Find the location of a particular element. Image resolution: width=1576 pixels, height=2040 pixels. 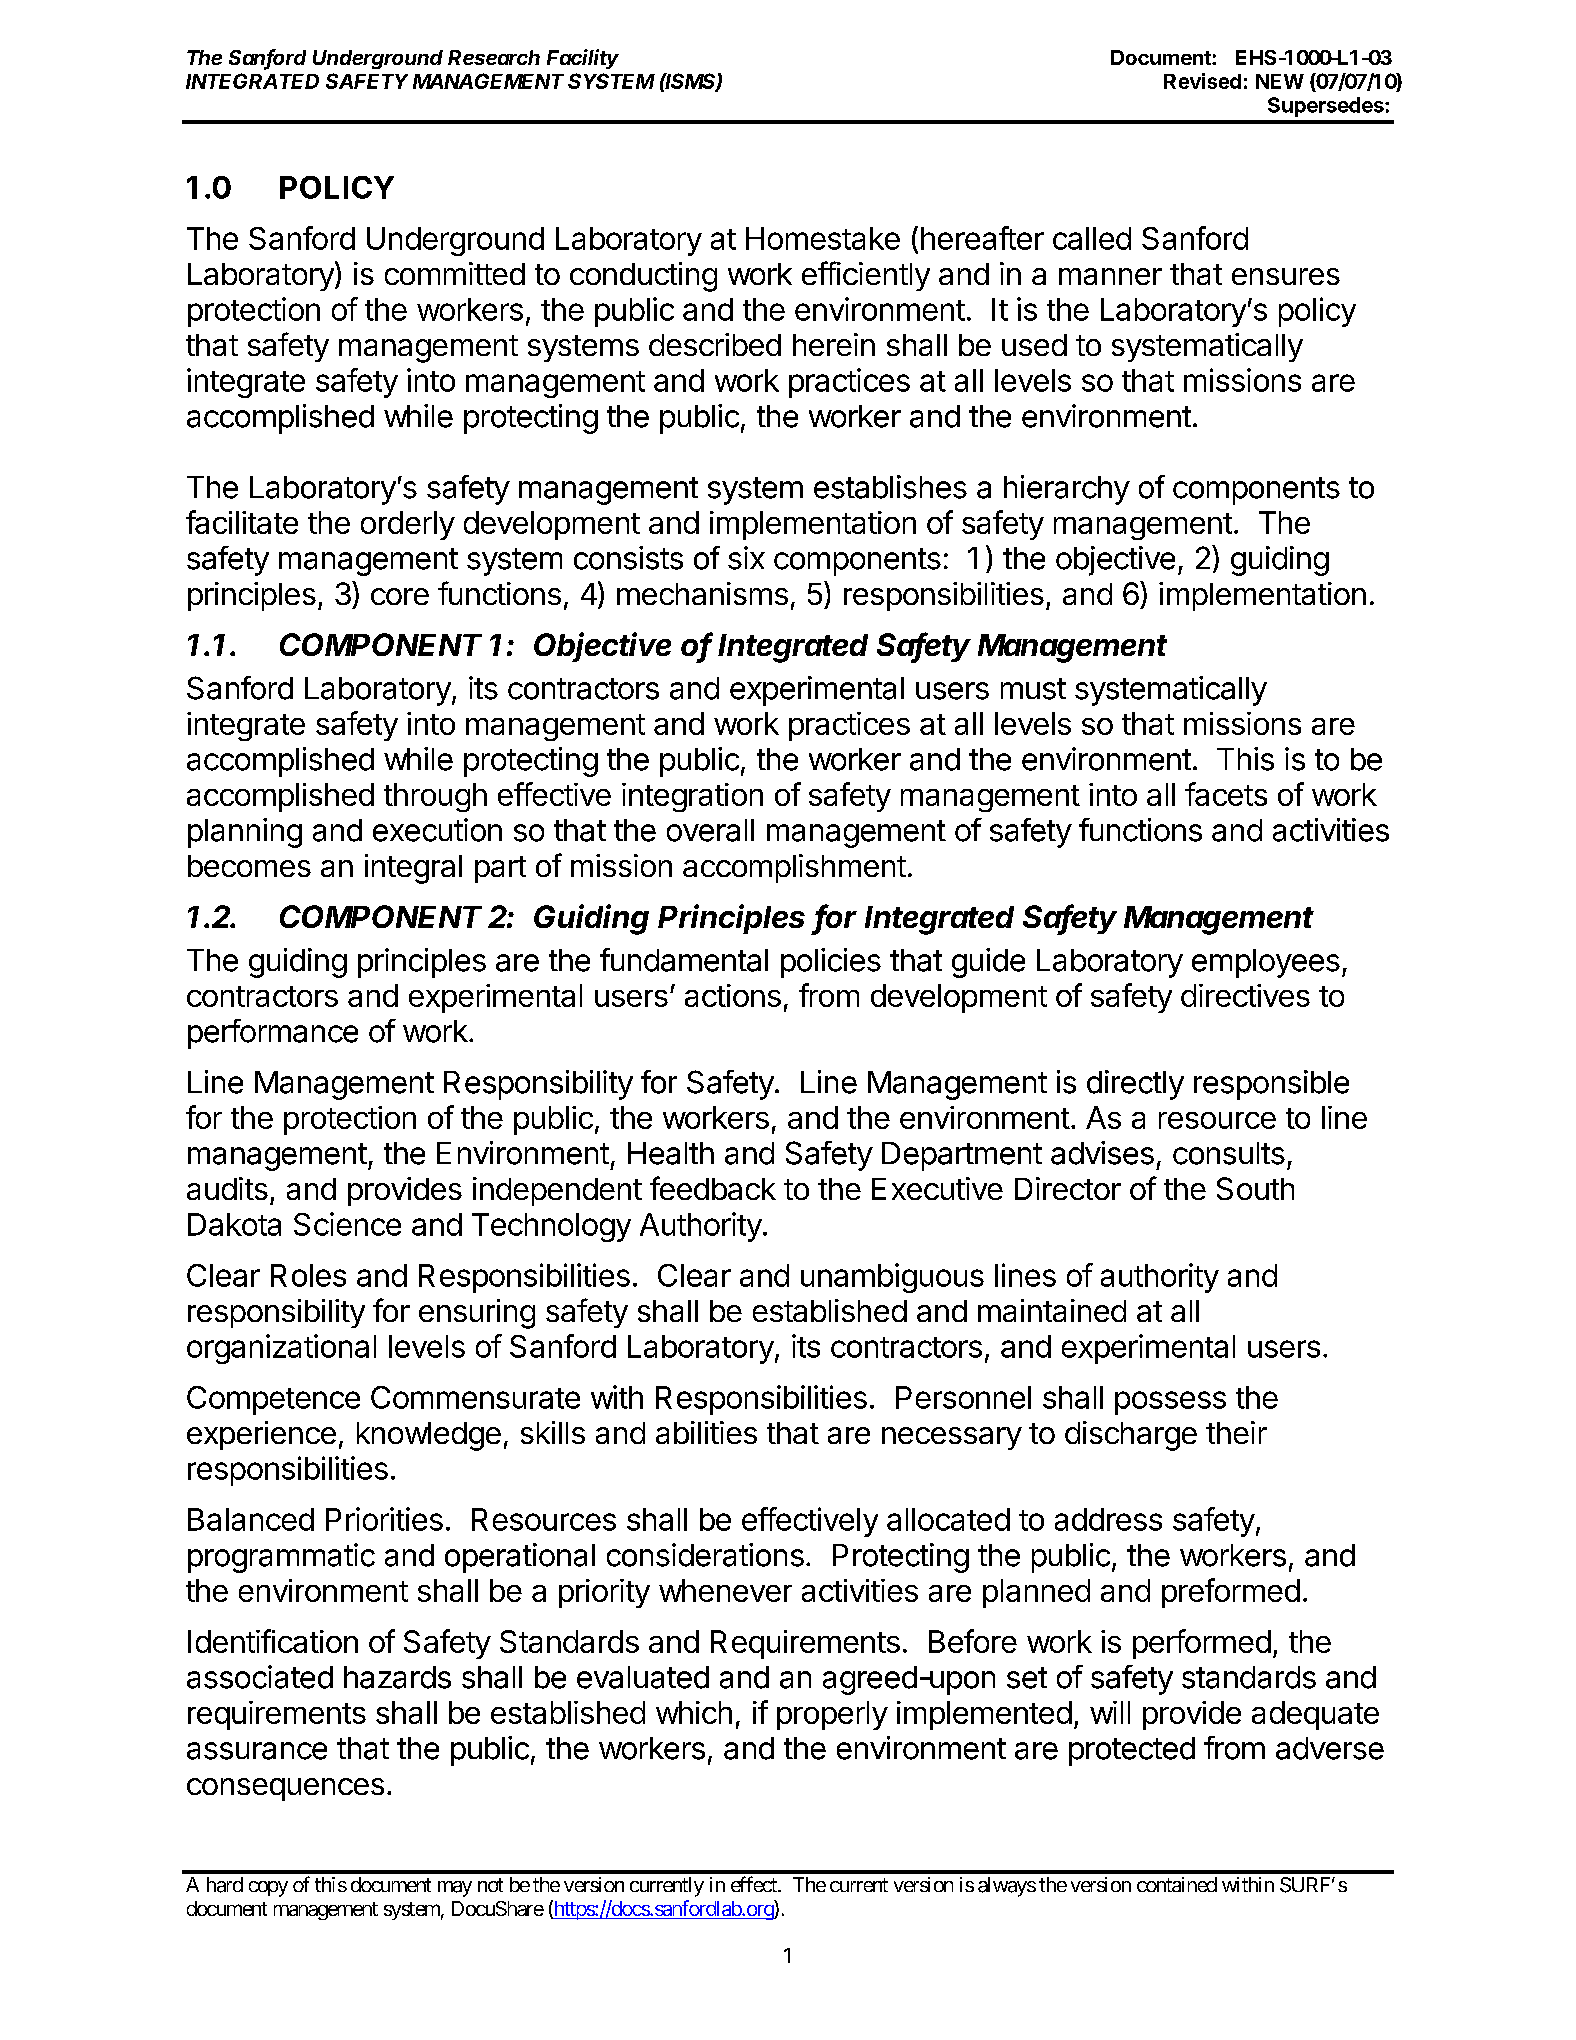

directives is located at coordinates (1245, 995).
